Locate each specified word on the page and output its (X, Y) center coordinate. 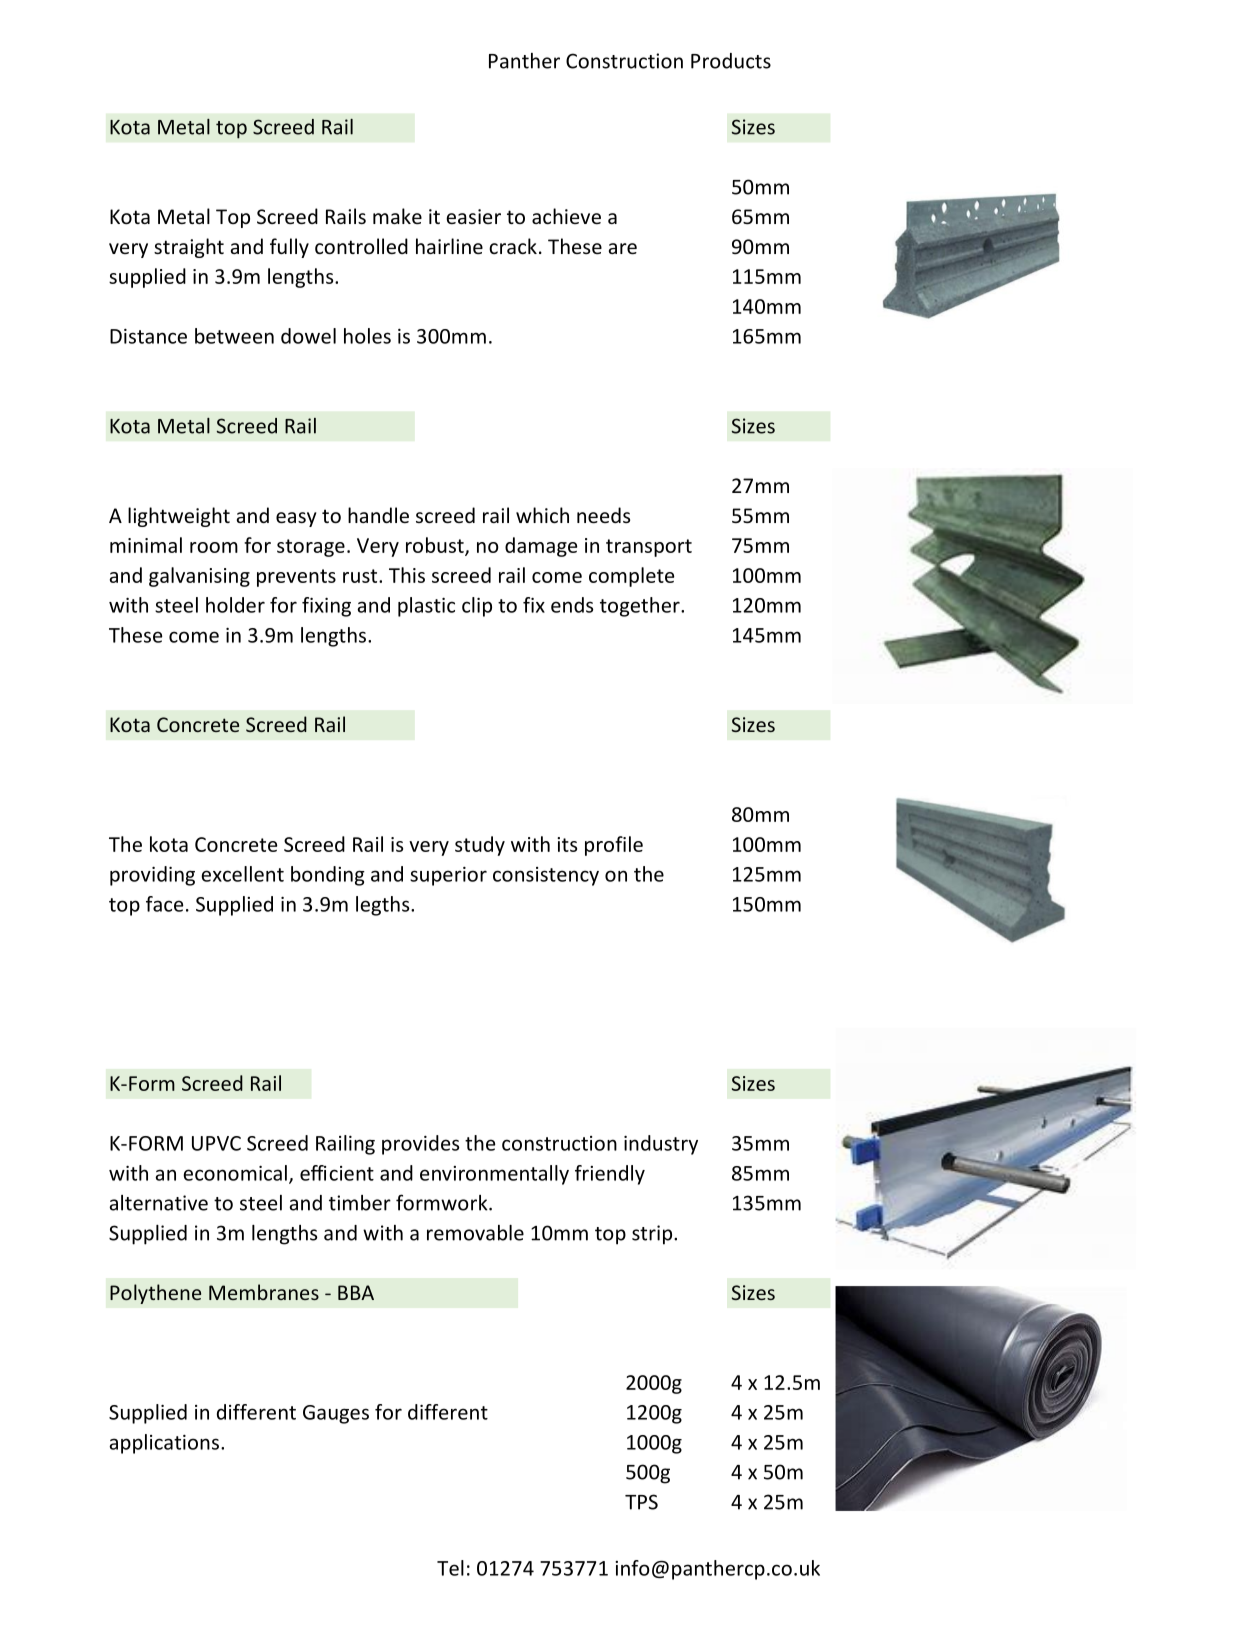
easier (473, 216)
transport (649, 548)
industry (661, 1145)
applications (164, 1444)
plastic (426, 607)
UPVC (216, 1143)
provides (420, 1145)
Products (731, 61)
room (214, 547)
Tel (450, 1568)
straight (189, 248)
